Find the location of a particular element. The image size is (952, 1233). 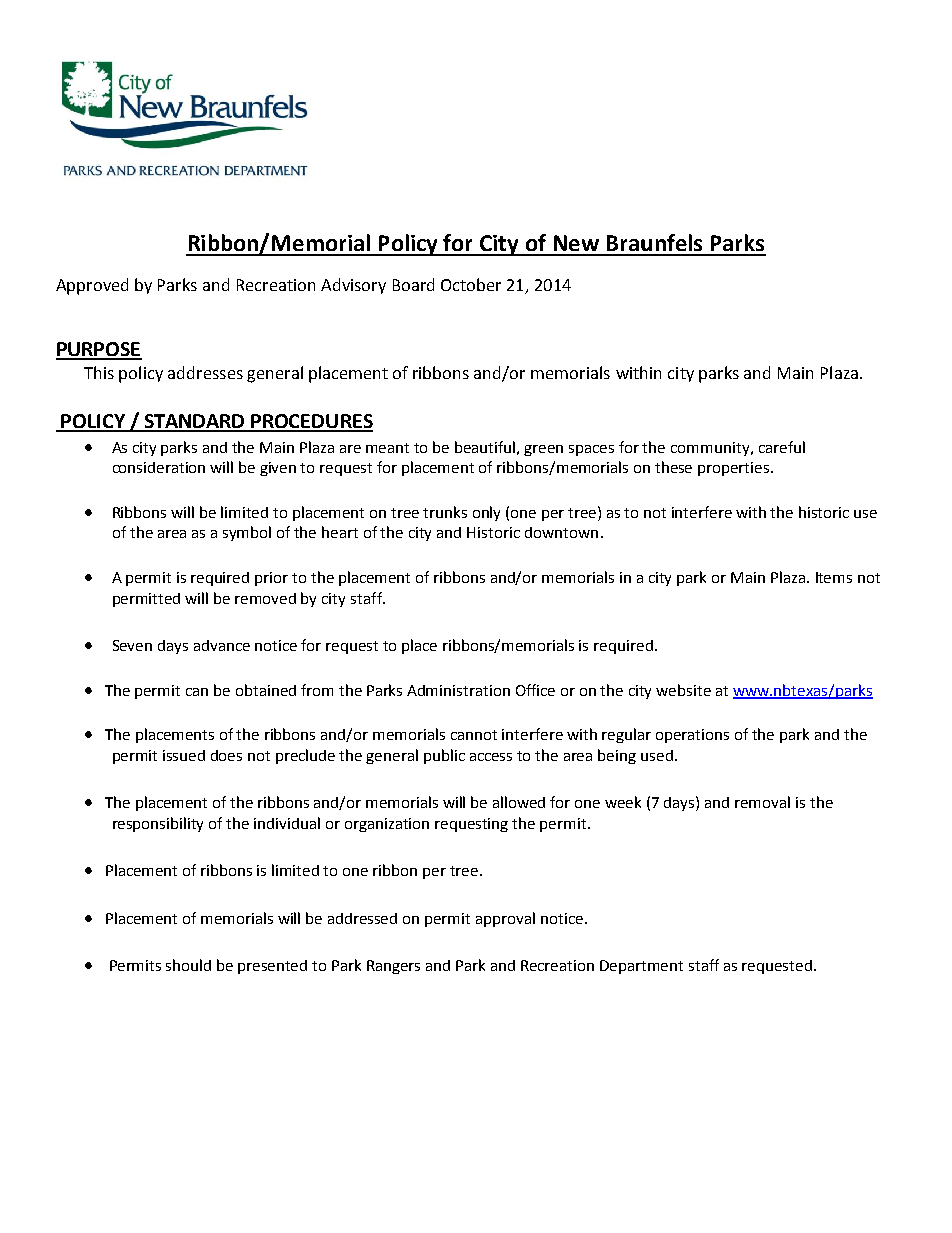

should is located at coordinates (188, 965).
